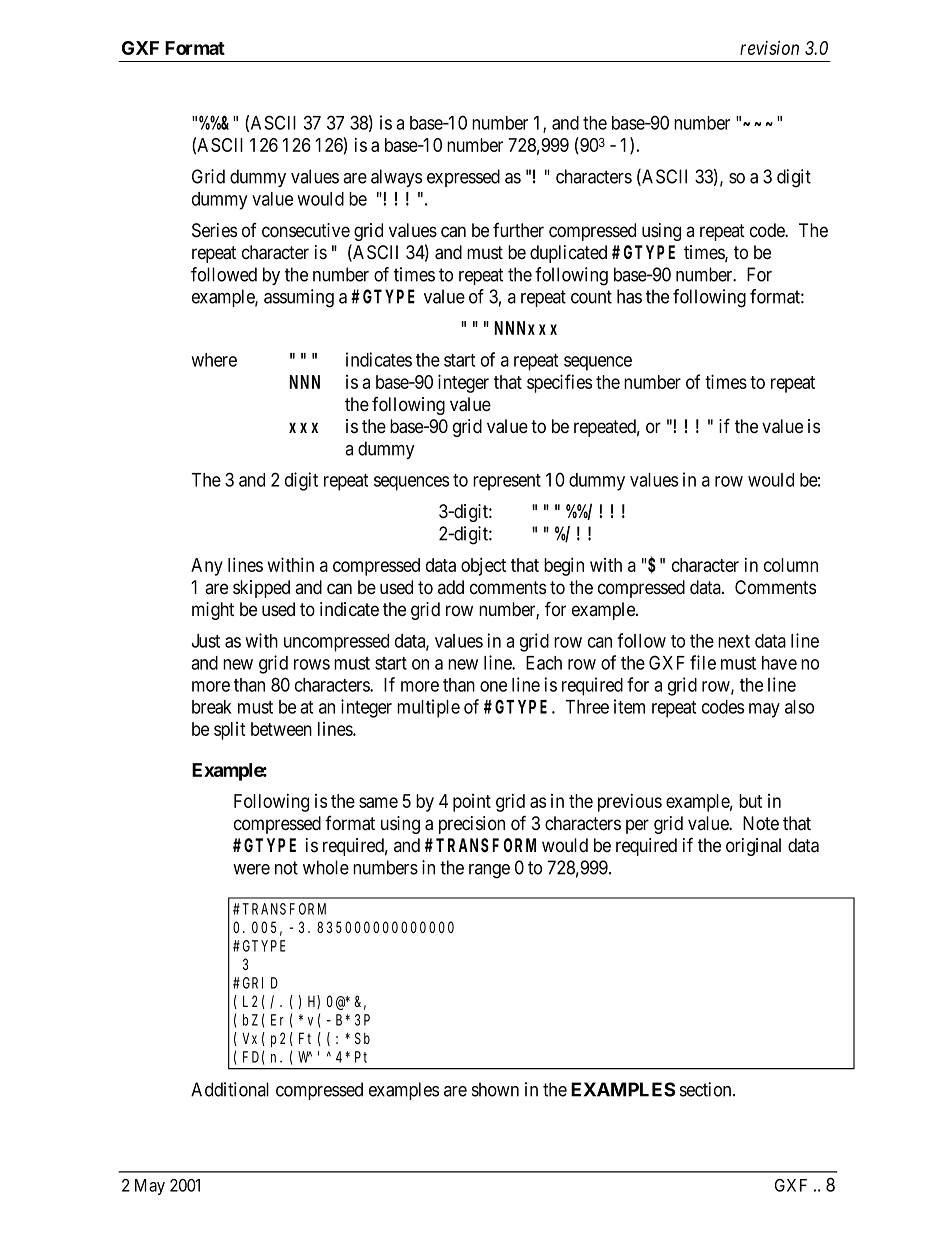 The image size is (952, 1233). I want to click on revision, so click(769, 47).
